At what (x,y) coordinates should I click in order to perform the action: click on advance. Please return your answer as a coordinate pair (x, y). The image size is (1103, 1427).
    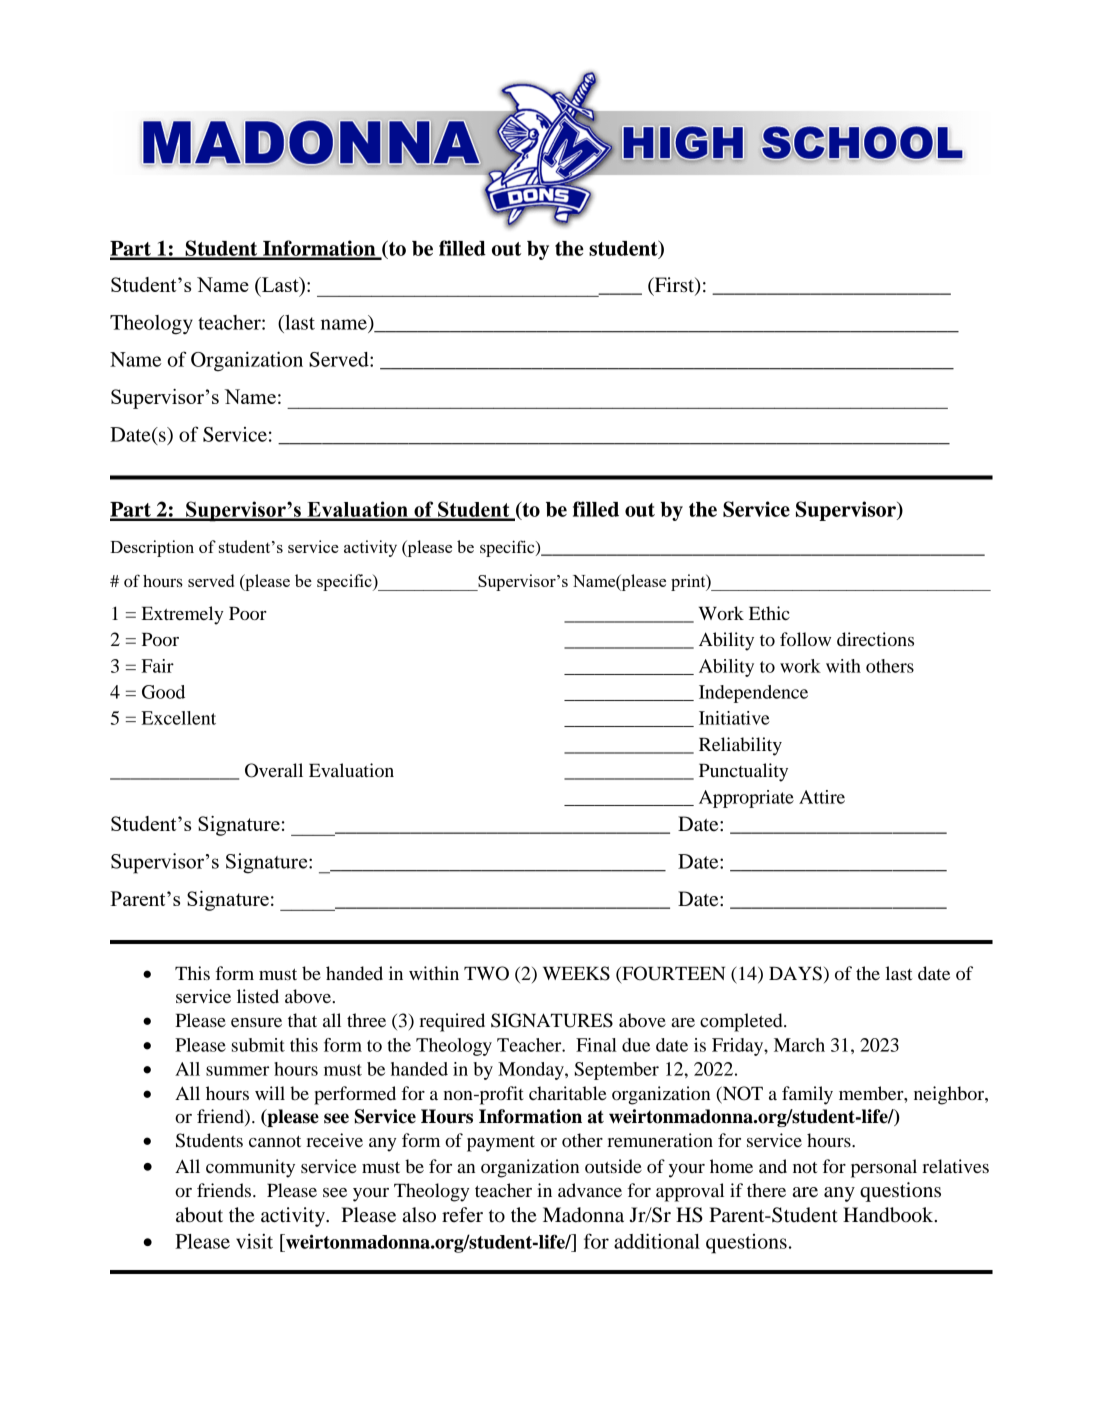
    Looking at the image, I should click on (590, 1190).
